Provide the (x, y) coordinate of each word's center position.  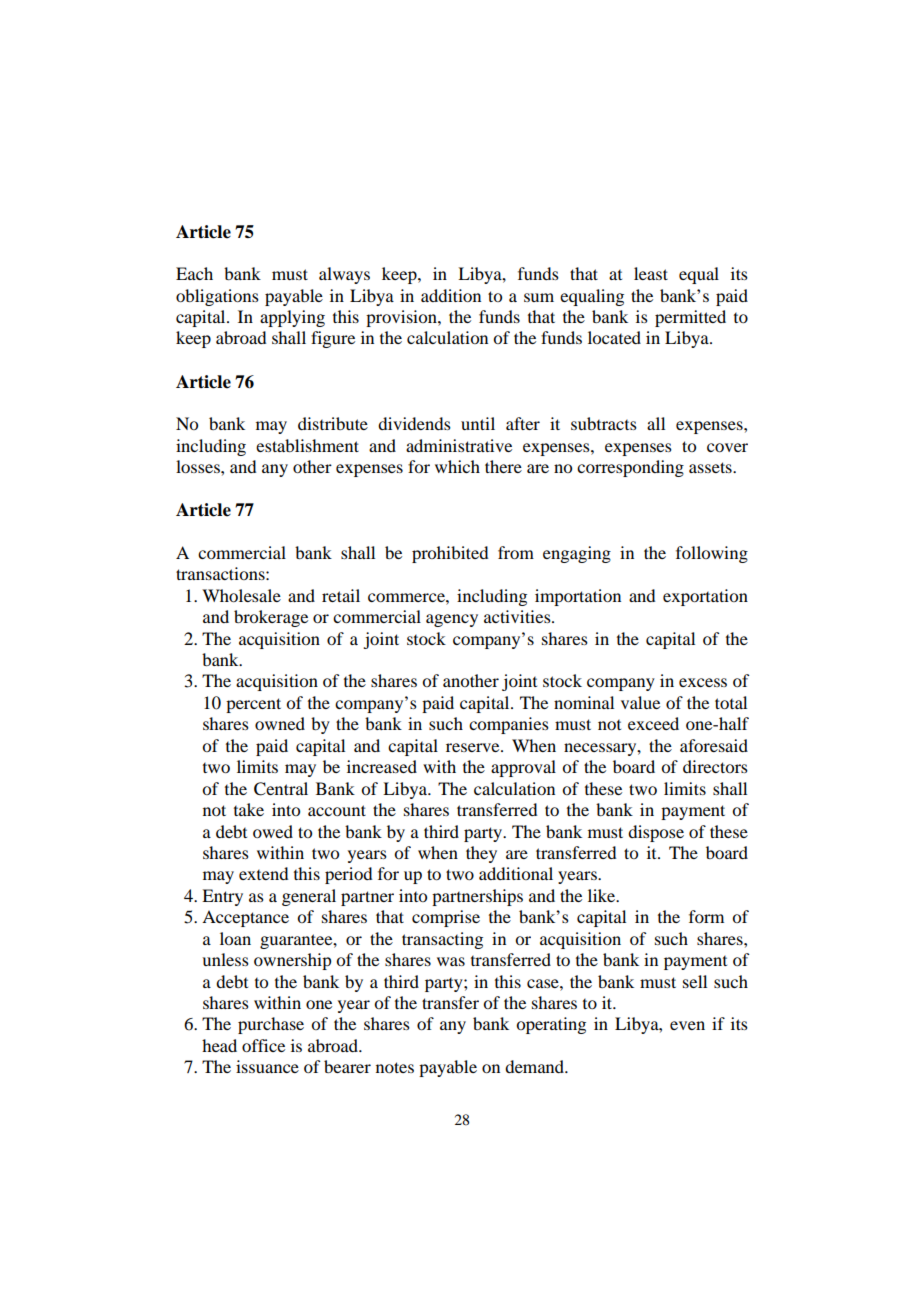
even (687, 1025)
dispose (656, 833)
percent (253, 705)
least (651, 273)
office (263, 1045)
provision (402, 318)
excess (703, 682)
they (481, 854)
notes (395, 1067)
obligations (217, 297)
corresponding (630, 468)
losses (199, 466)
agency (452, 620)
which (457, 466)
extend (263, 873)
